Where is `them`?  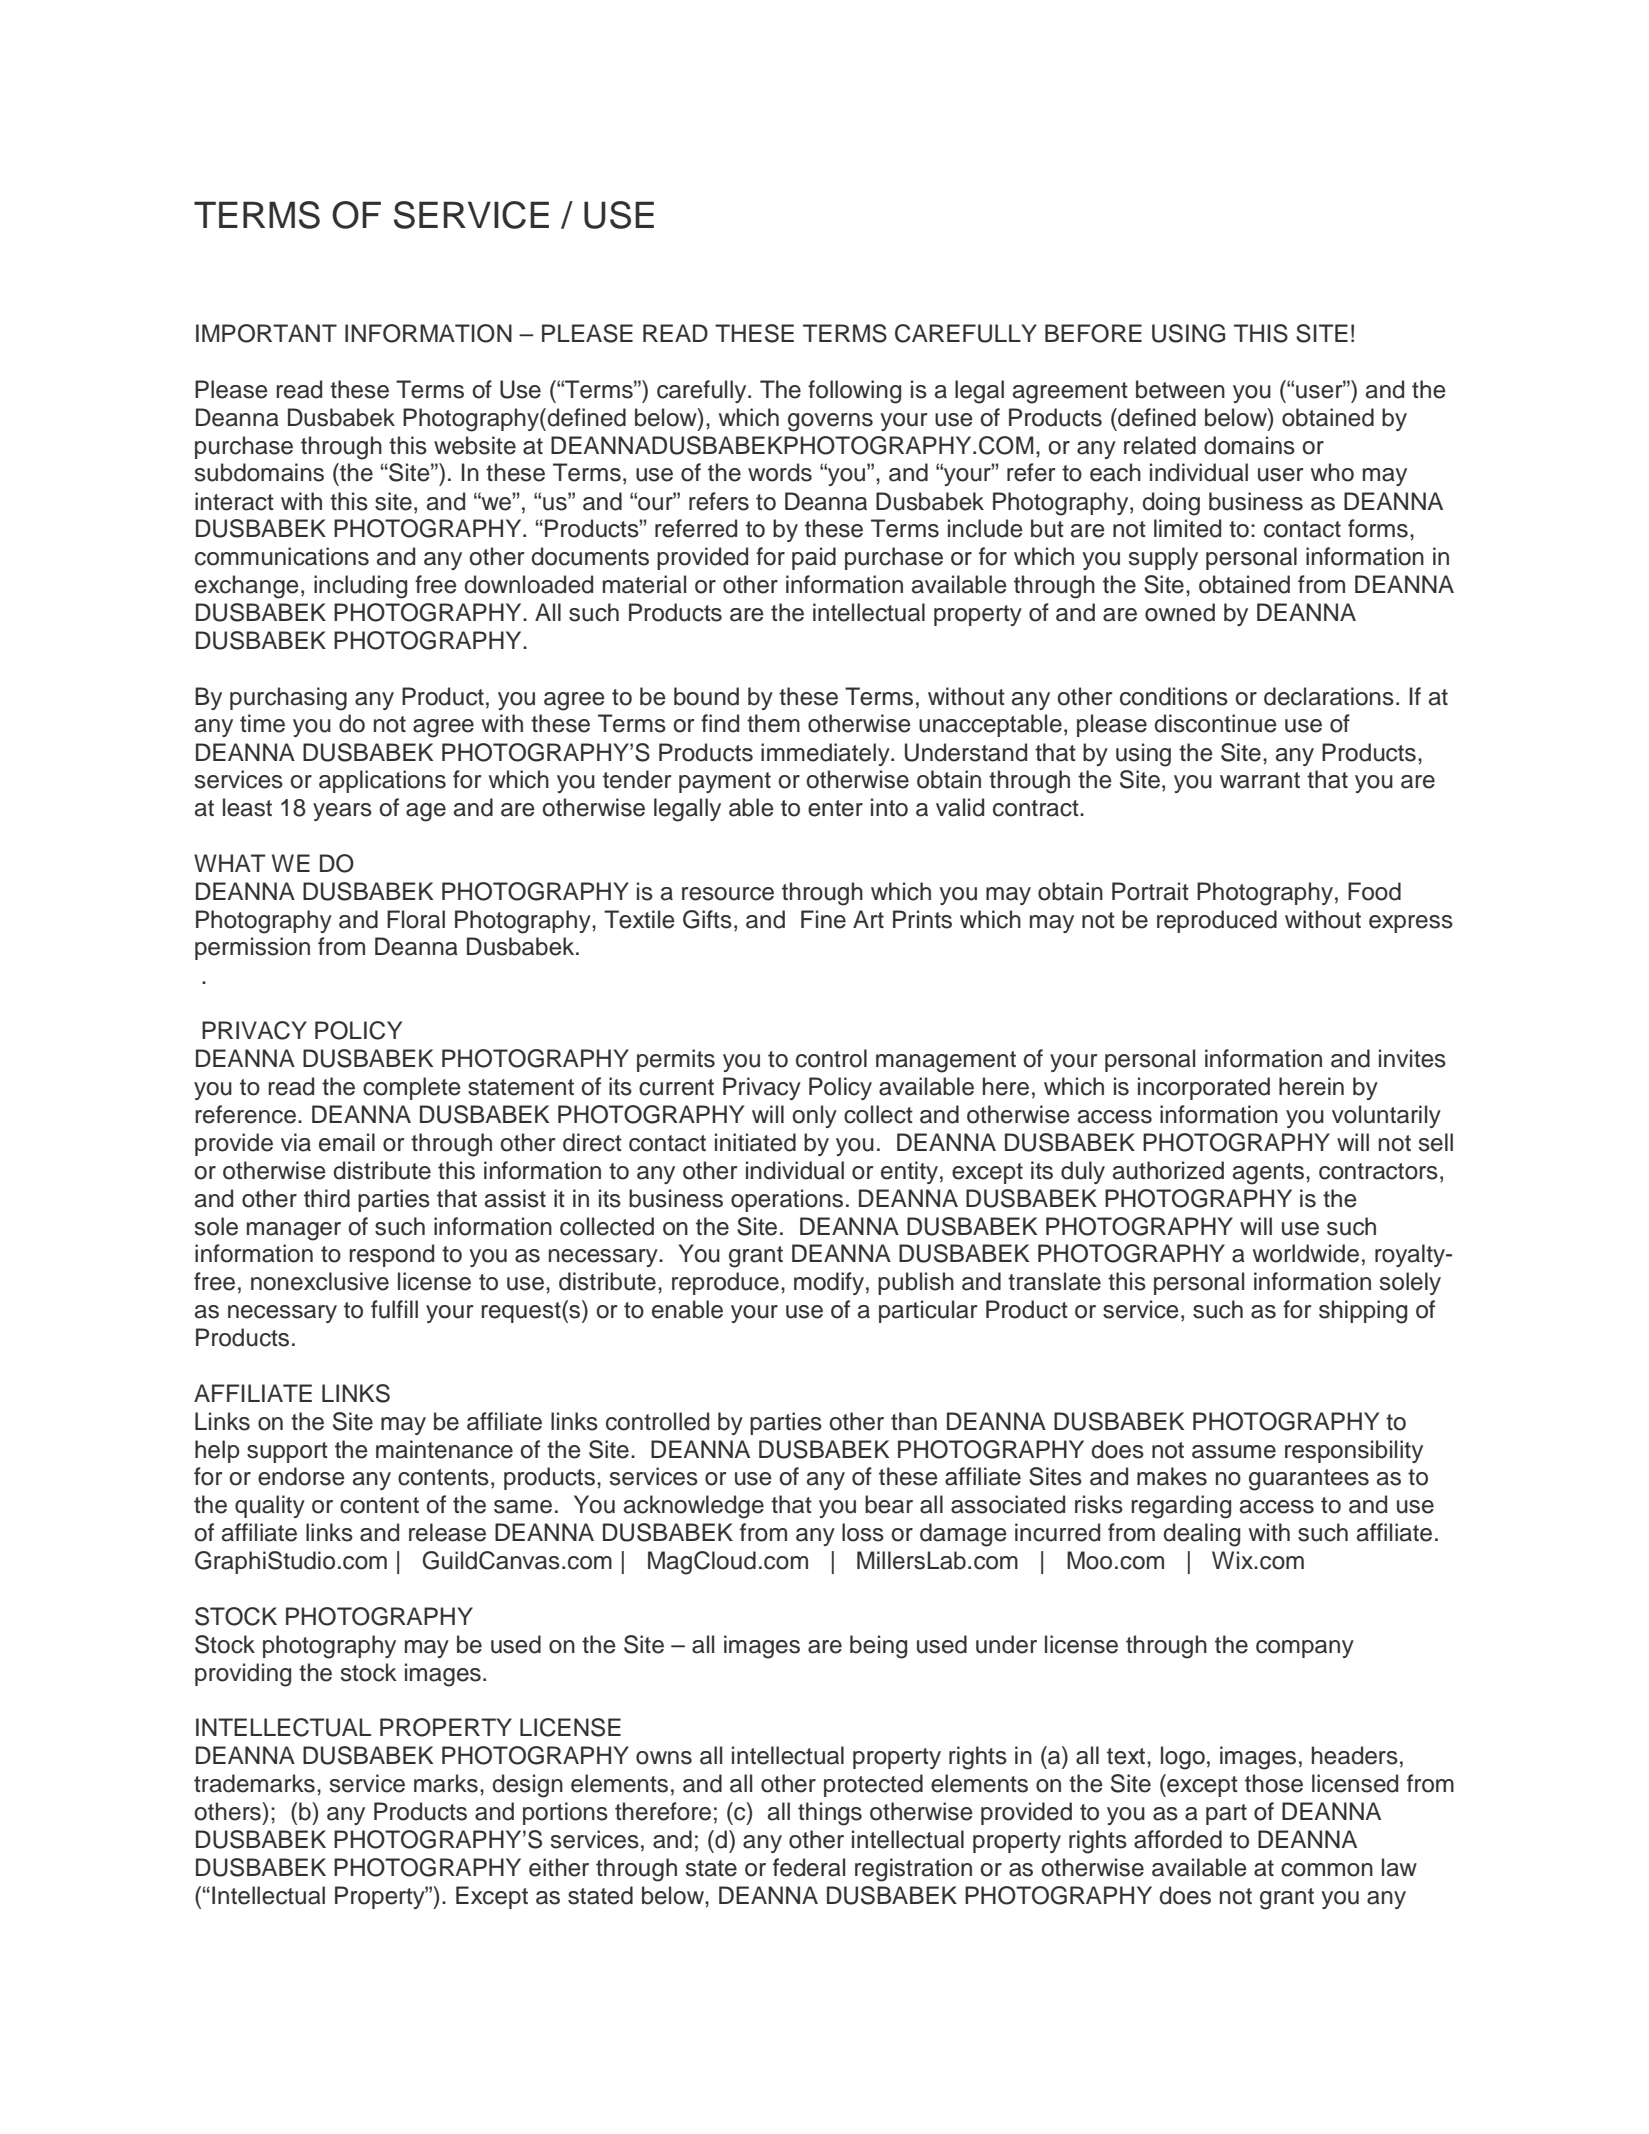
them is located at coordinates (773, 723).
